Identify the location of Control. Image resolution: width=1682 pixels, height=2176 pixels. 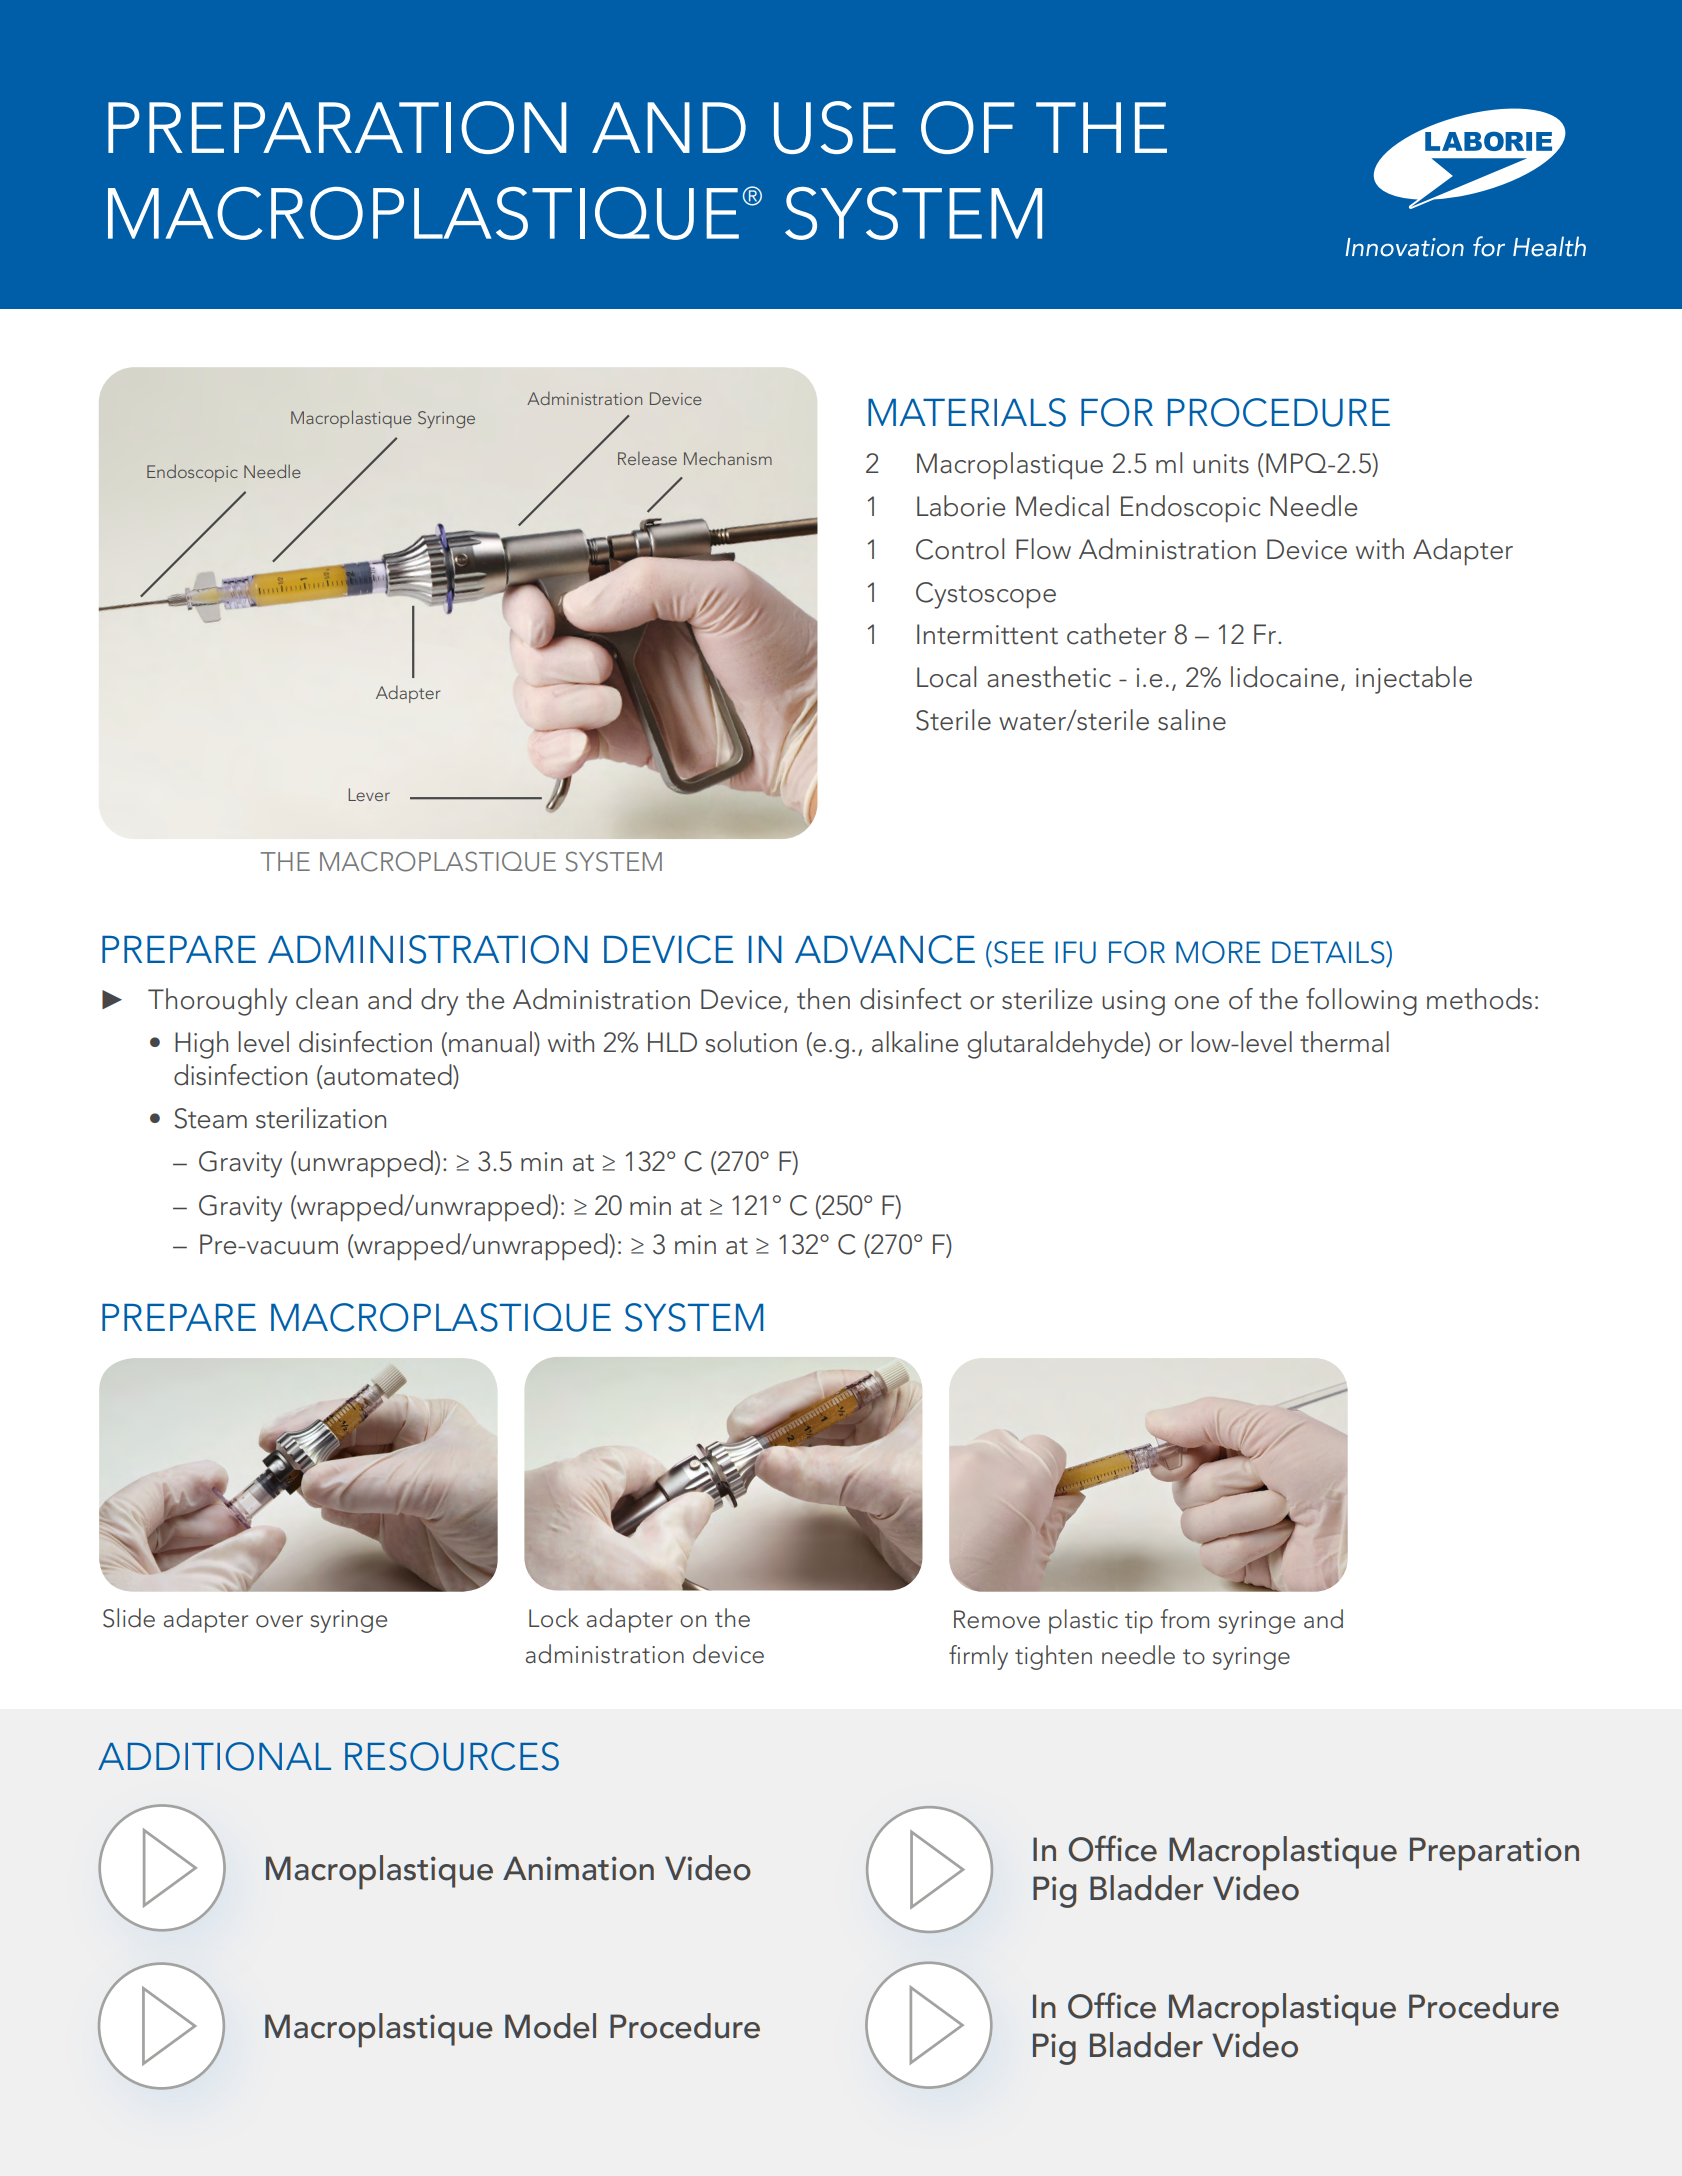
(960, 549).
